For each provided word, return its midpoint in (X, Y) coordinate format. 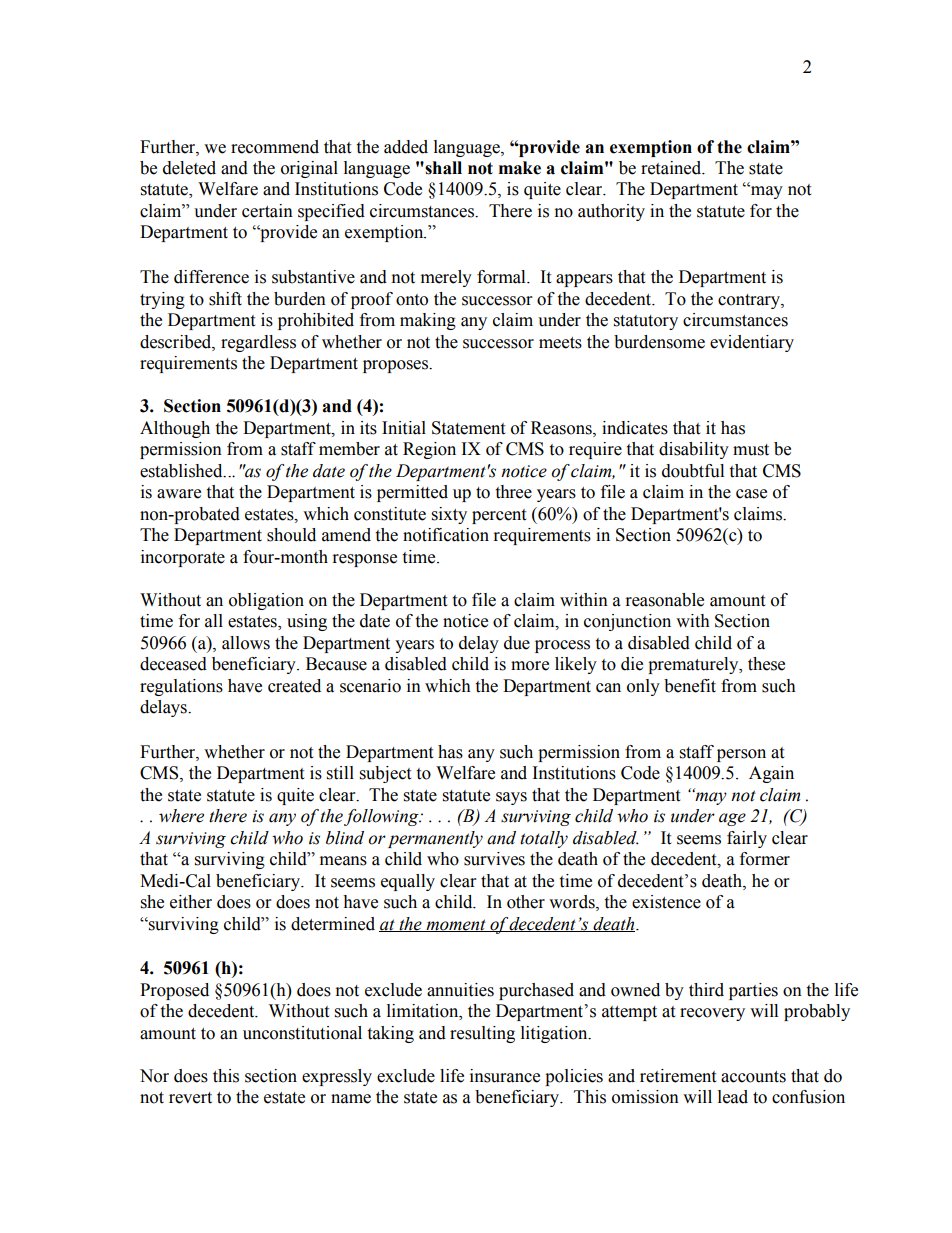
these (766, 664)
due (517, 643)
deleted (189, 168)
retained (672, 168)
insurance (505, 1076)
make (520, 168)
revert (190, 1098)
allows (246, 643)
